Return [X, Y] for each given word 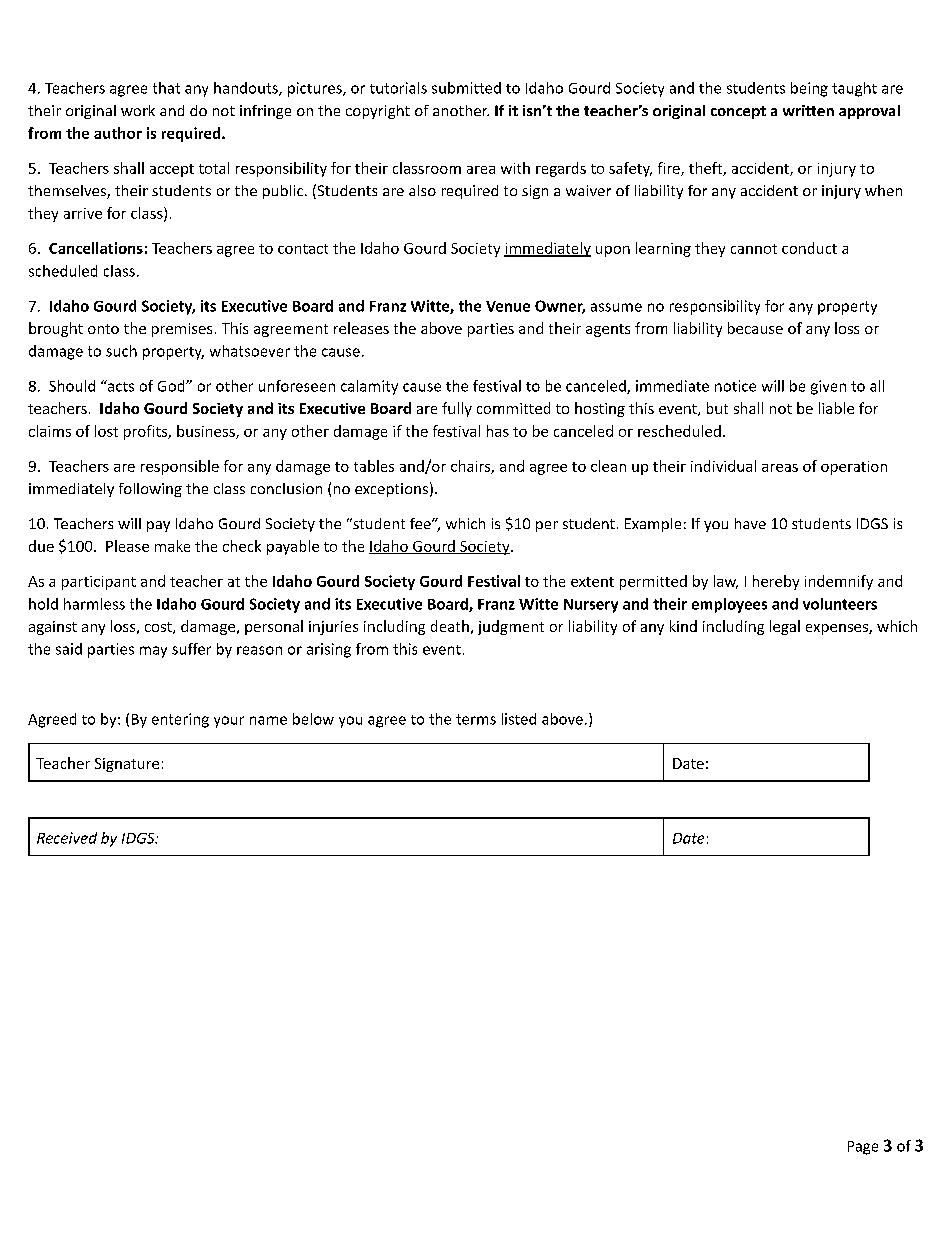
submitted [466, 88]
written [808, 110]
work [138, 110]
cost [159, 628]
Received [67, 838]
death [450, 626]
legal [785, 627]
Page [863, 1148]
